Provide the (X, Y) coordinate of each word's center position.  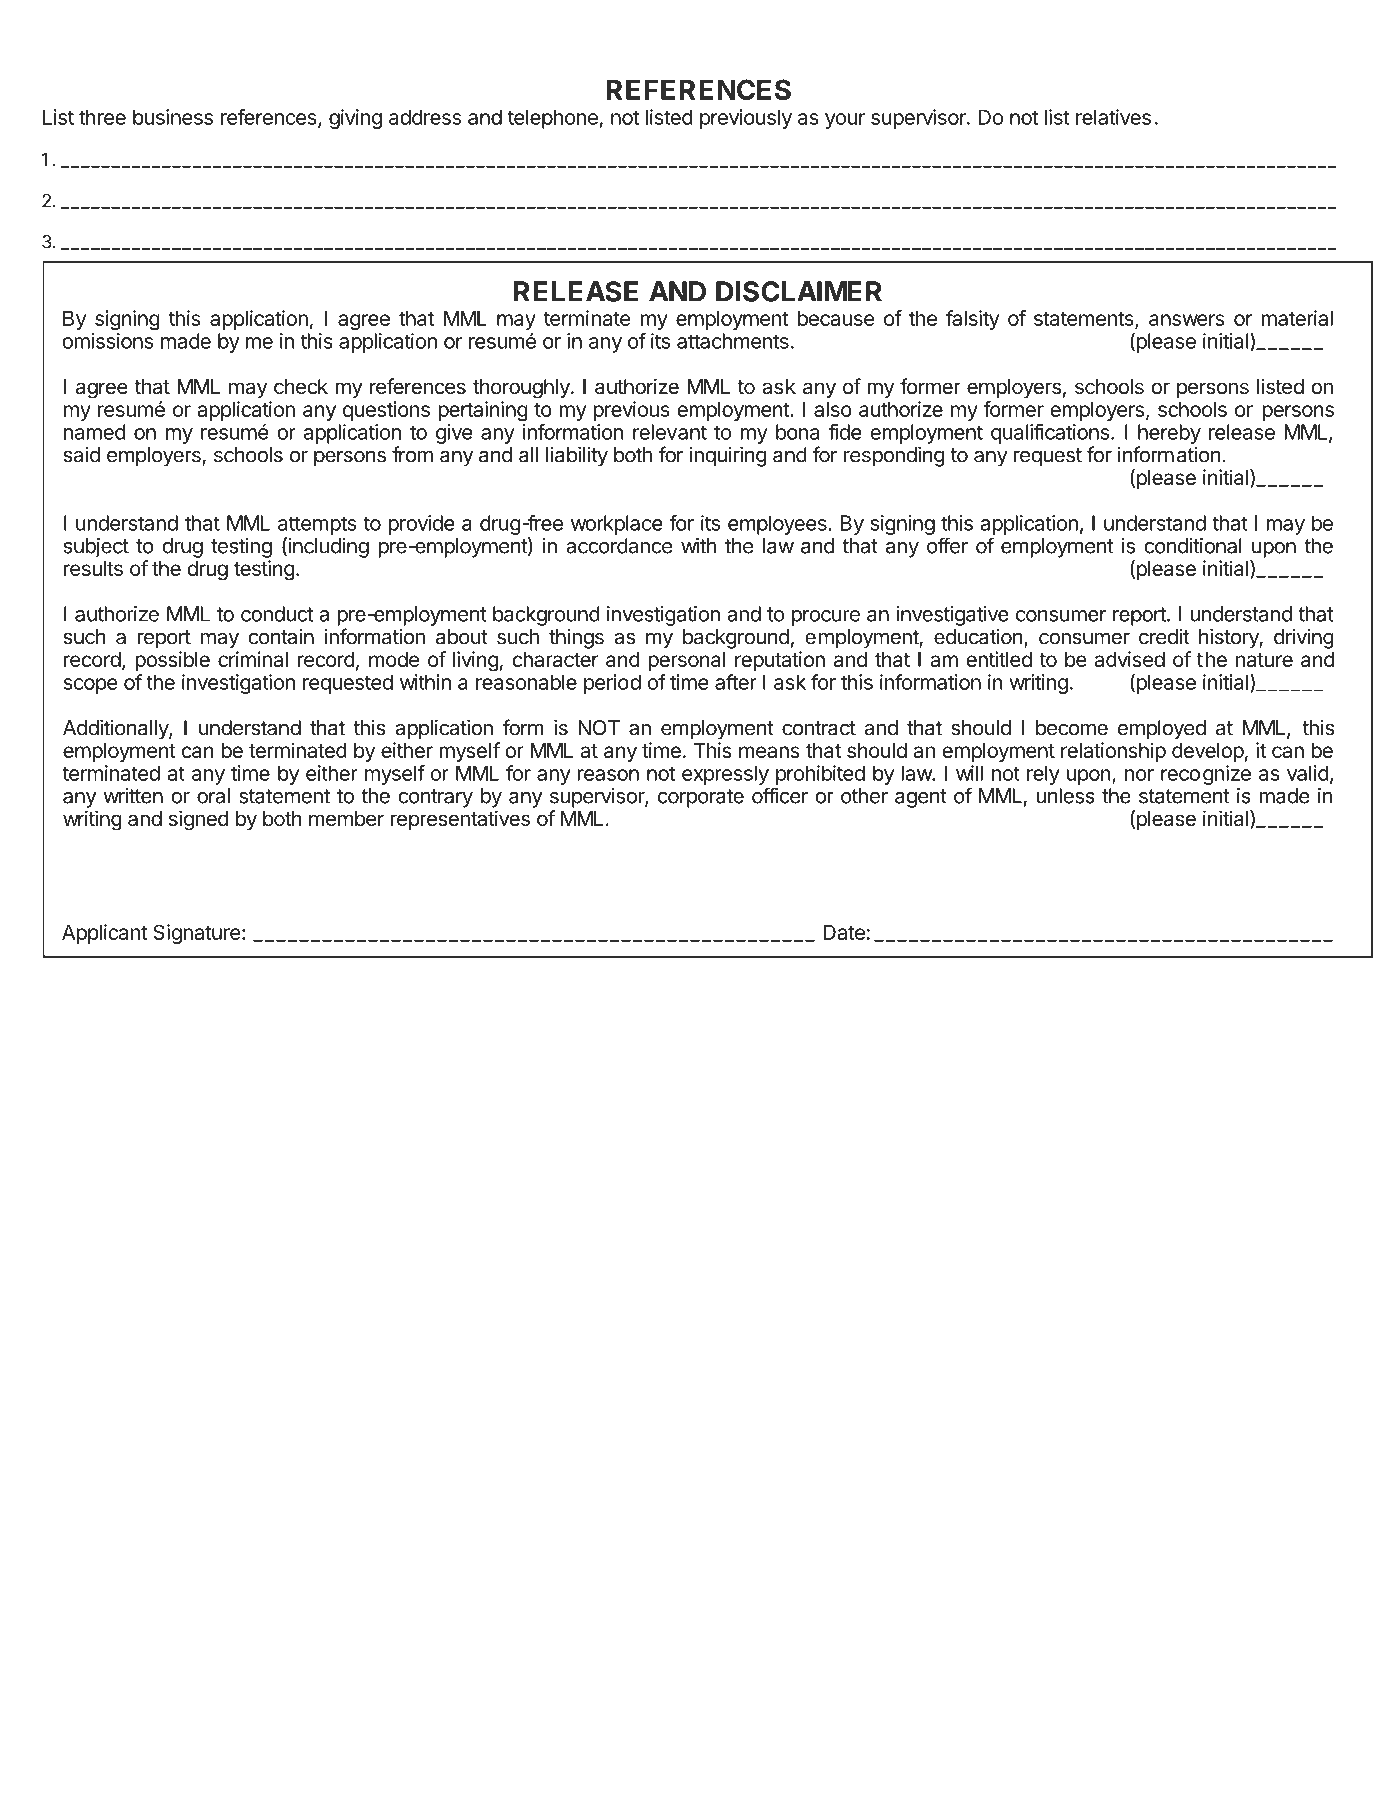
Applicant (104, 934)
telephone (553, 119)
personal (686, 661)
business (173, 117)
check (301, 387)
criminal (253, 659)
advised (1130, 659)
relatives (1113, 117)
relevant (670, 432)
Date (844, 932)
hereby (1169, 434)
